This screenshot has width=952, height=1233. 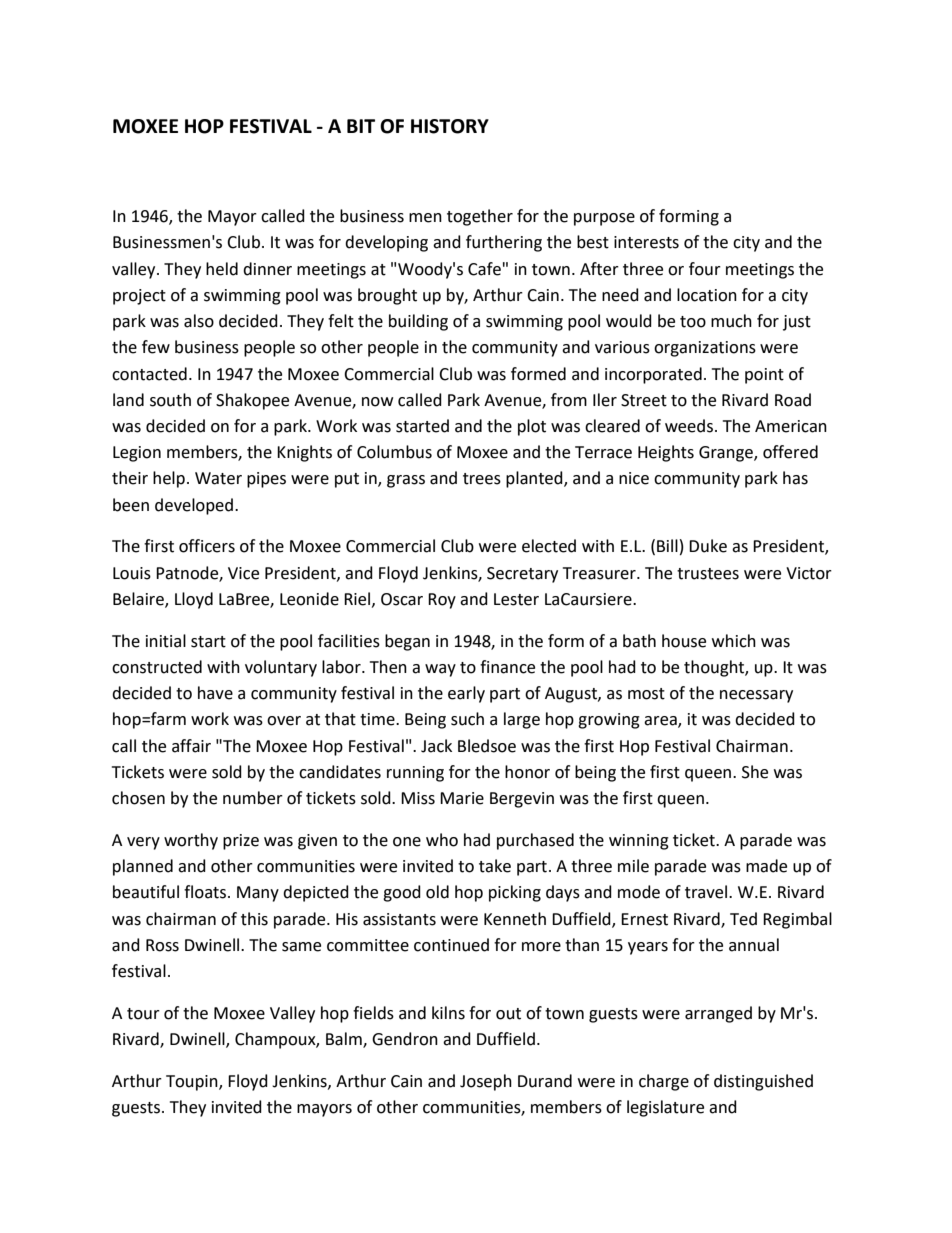 What do you see at coordinates (218, 478) in the screenshot?
I see `Water` at bounding box center [218, 478].
